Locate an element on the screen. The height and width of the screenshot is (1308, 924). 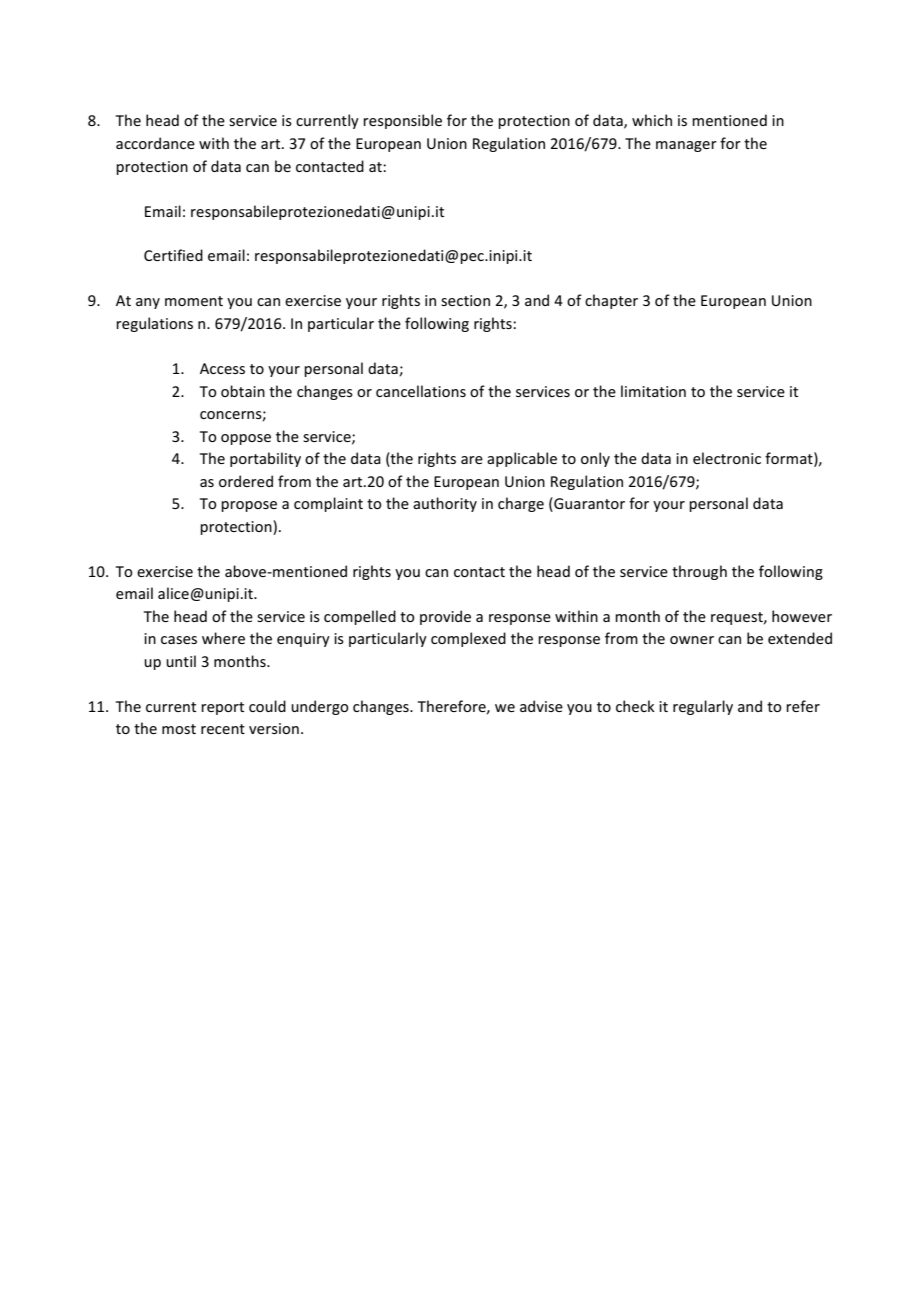
Certified is located at coordinates (173, 255).
